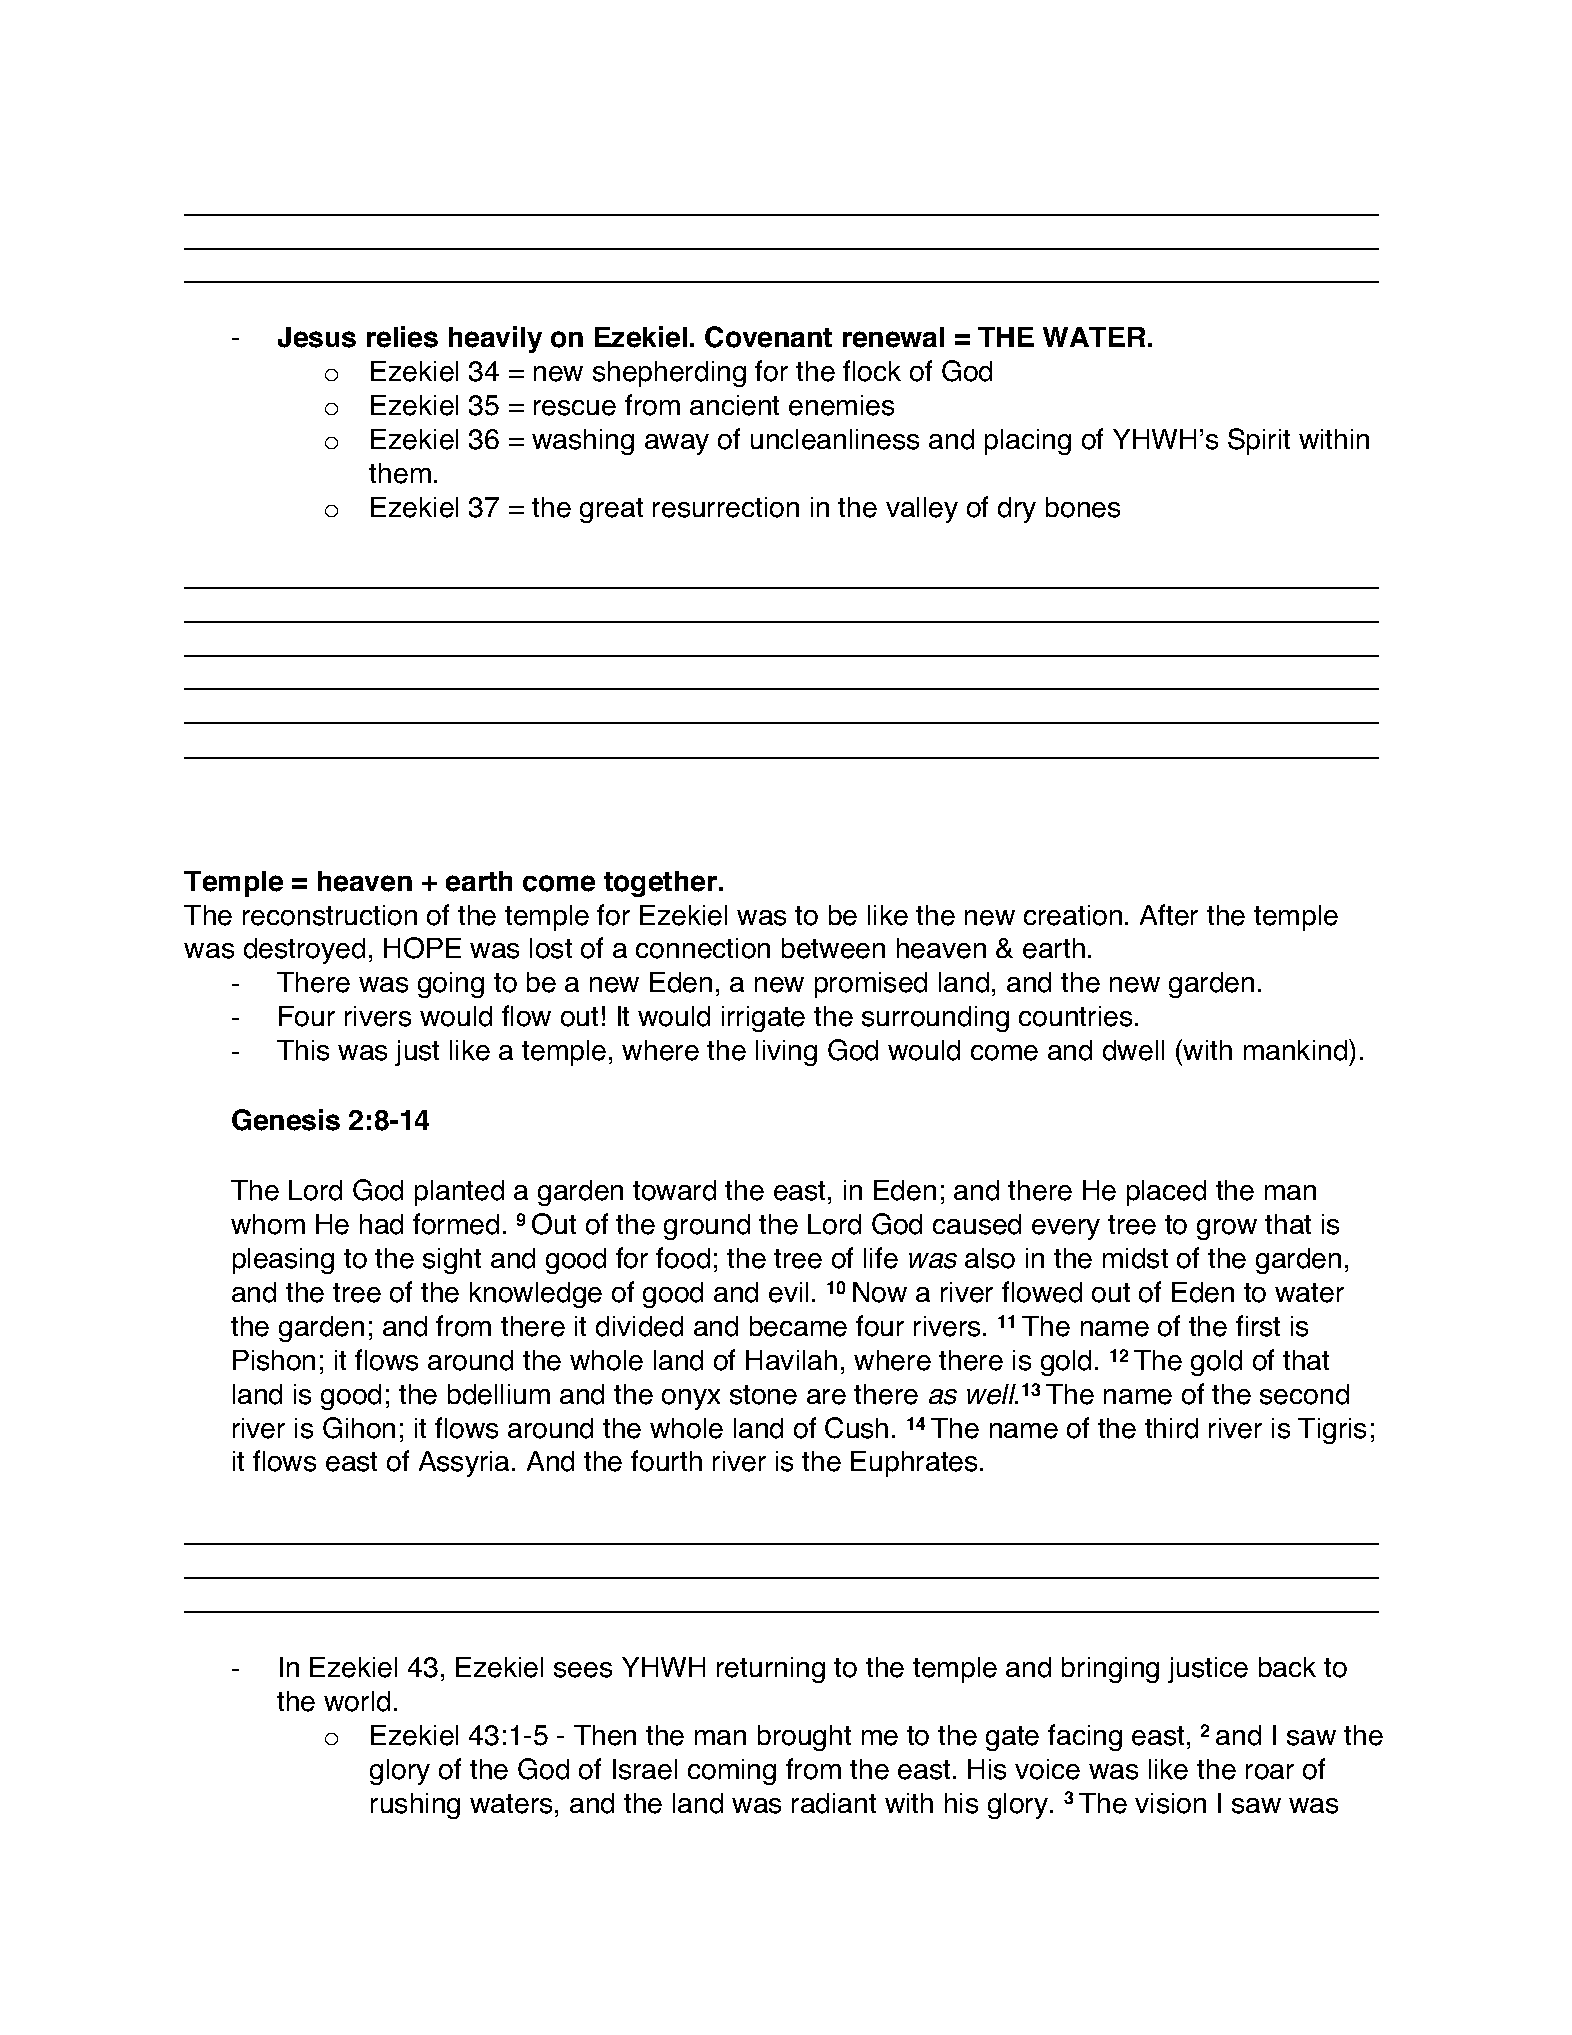 The width and height of the screenshot is (1572, 2035). What do you see at coordinates (303, 1050) in the screenshot?
I see `This` at bounding box center [303, 1050].
